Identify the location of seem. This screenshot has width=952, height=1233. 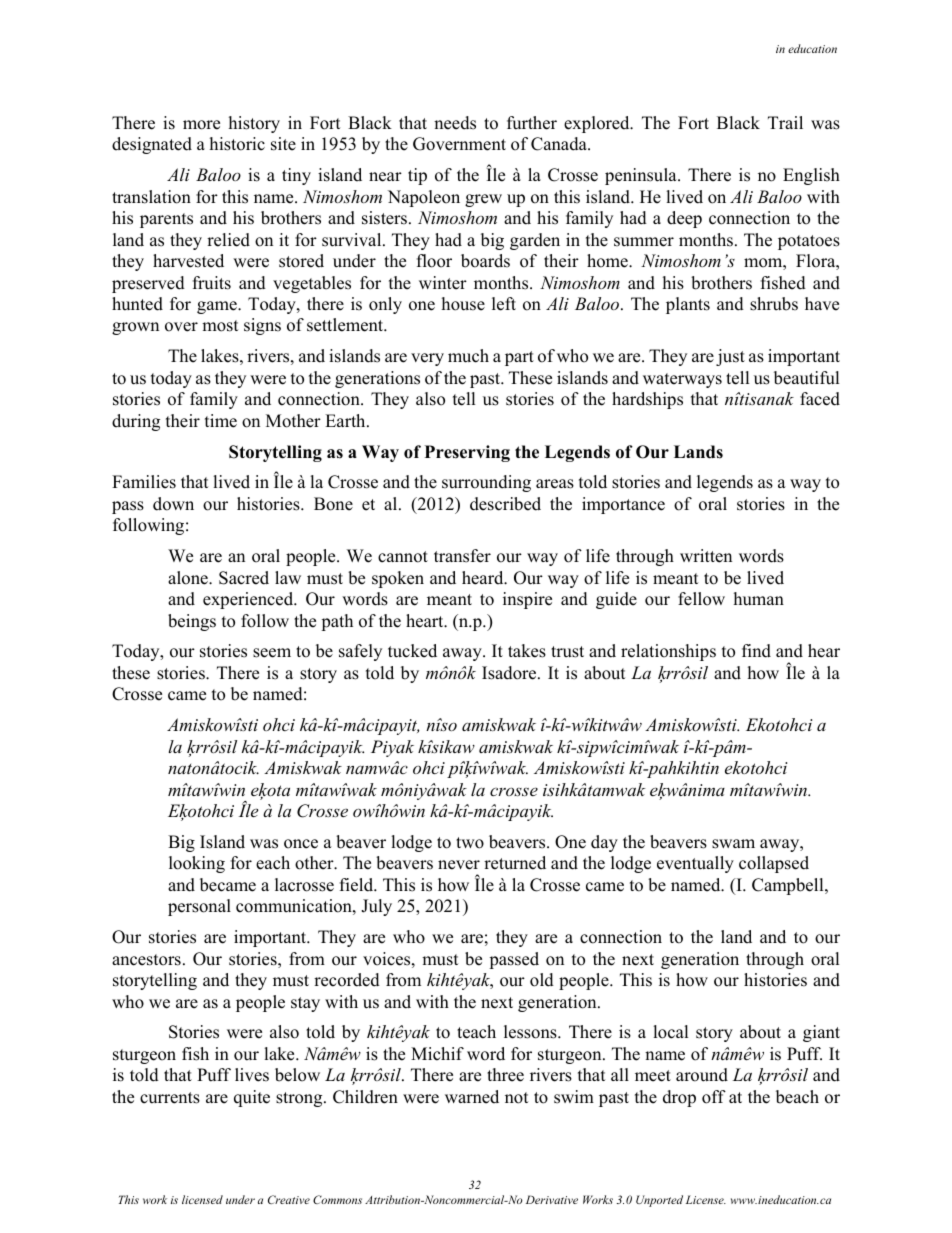
(272, 653).
